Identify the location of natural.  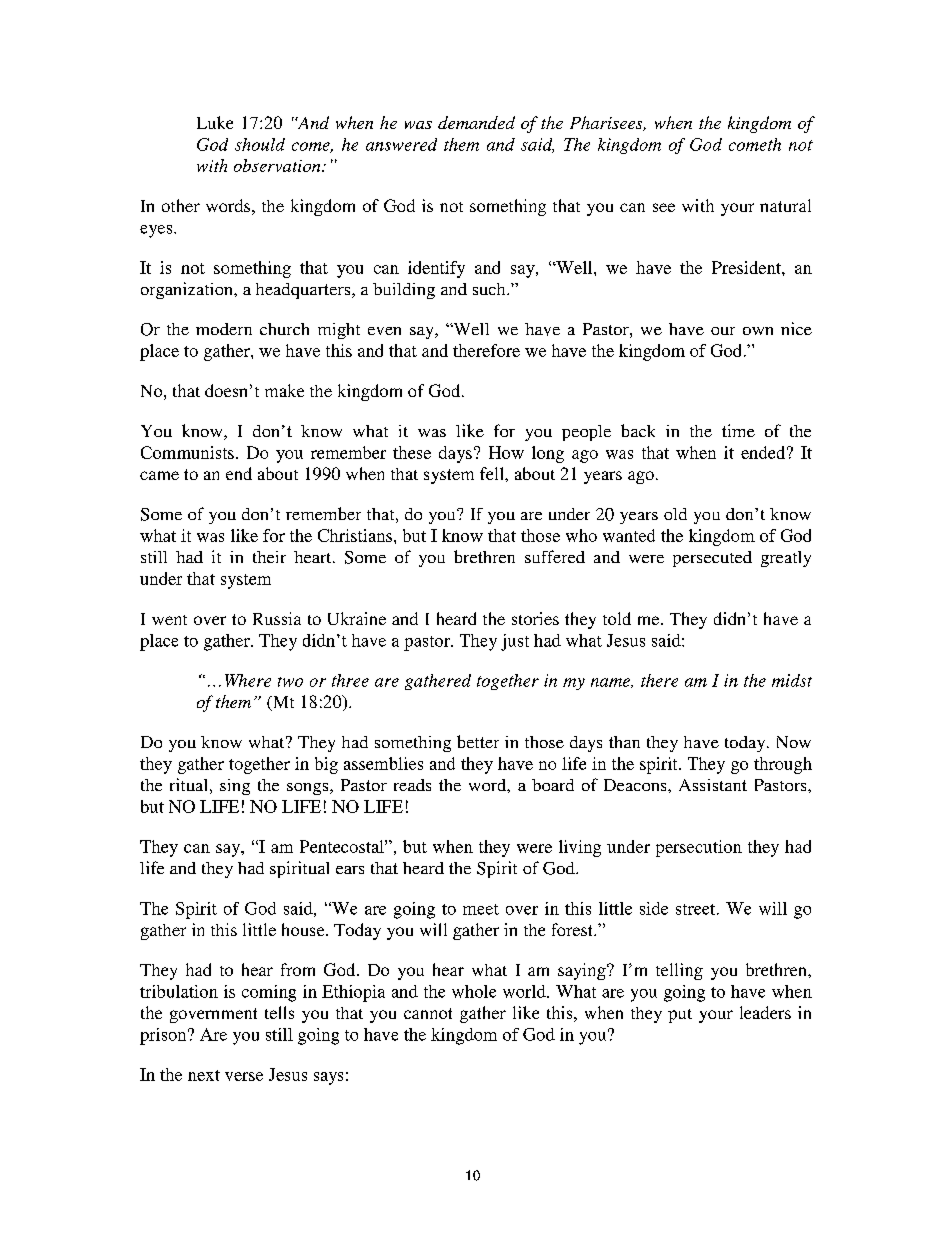
(785, 205).
